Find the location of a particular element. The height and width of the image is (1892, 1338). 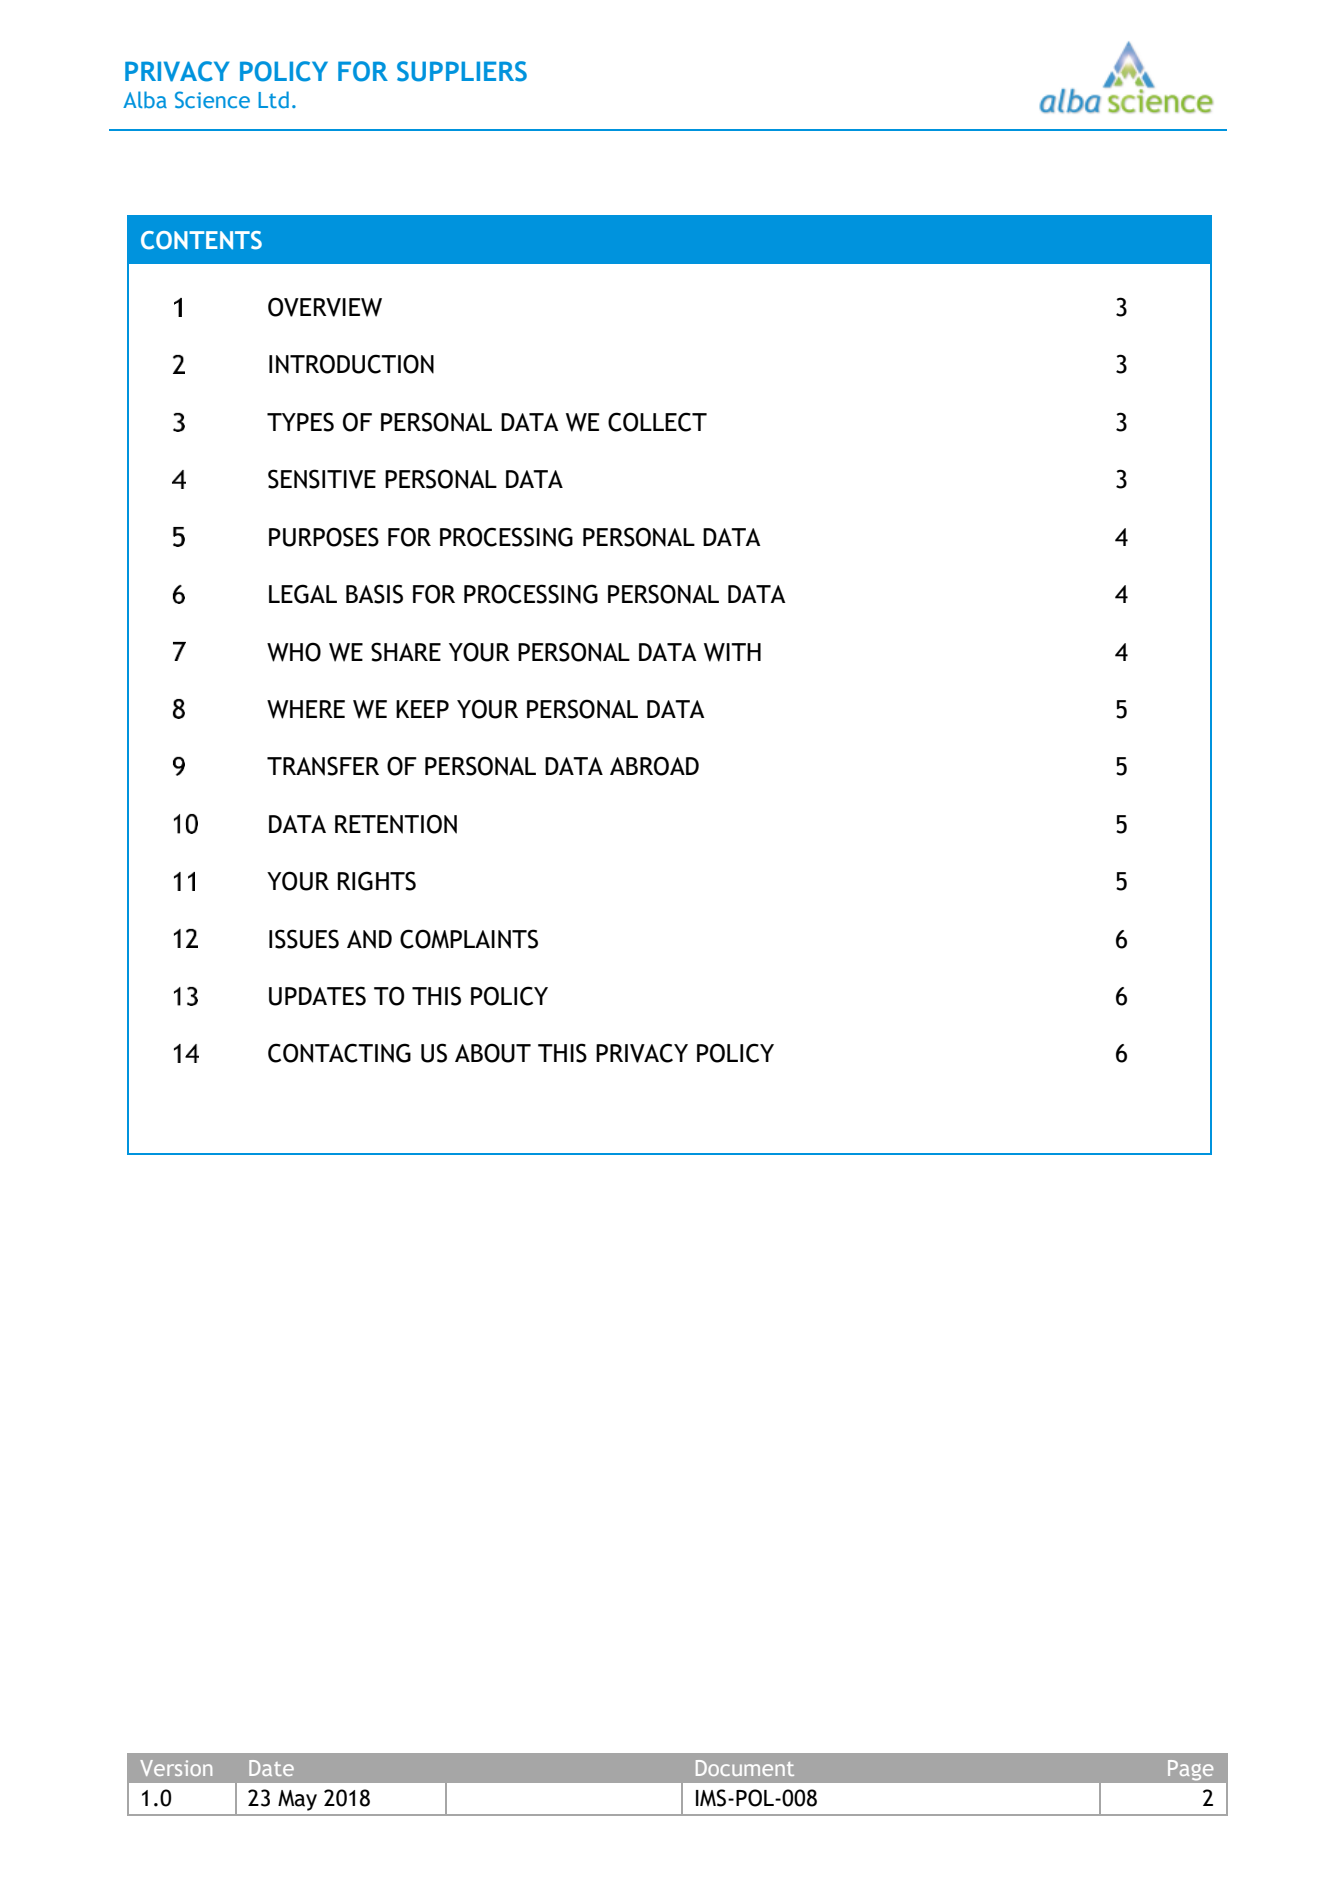

Science is located at coordinates (212, 99).
